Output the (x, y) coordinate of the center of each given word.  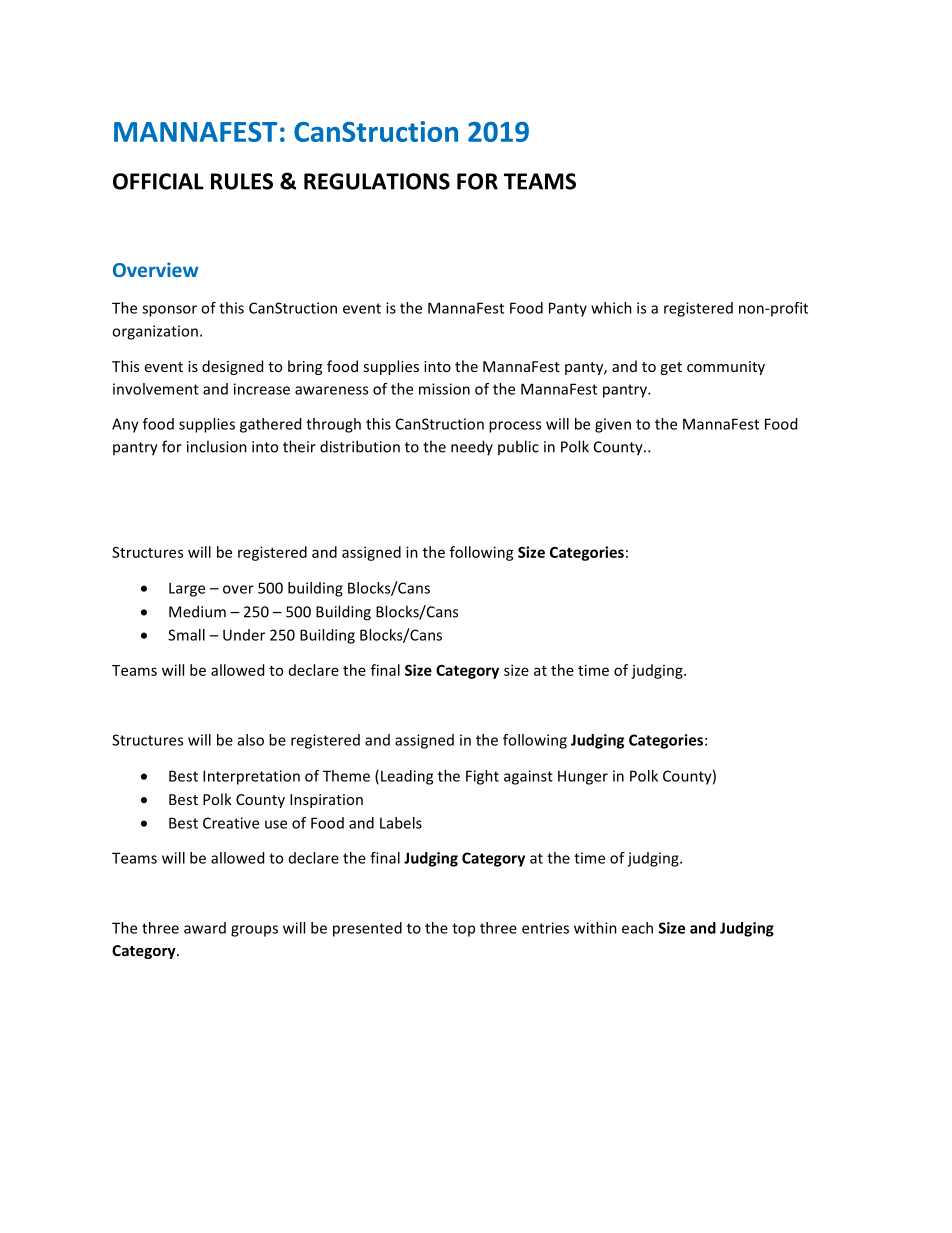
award (205, 928)
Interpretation (251, 777)
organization (155, 332)
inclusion (217, 446)
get (671, 368)
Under (244, 635)
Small (186, 635)
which (611, 308)
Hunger (583, 777)
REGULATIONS (377, 181)
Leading (407, 777)
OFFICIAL (158, 181)
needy (472, 447)
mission (444, 389)
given (613, 425)
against (528, 777)
